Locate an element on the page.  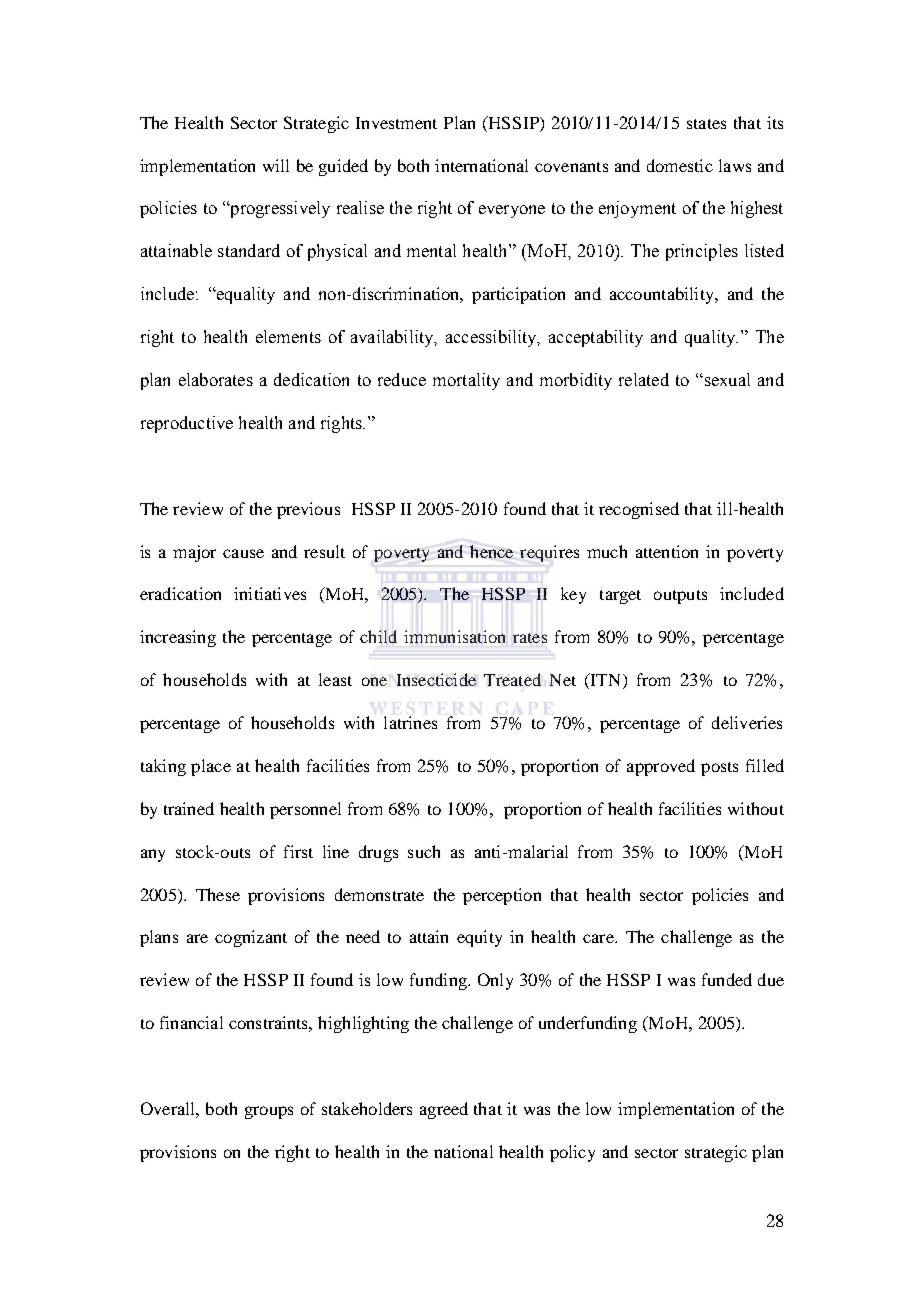
agreed is located at coordinates (444, 1110).
